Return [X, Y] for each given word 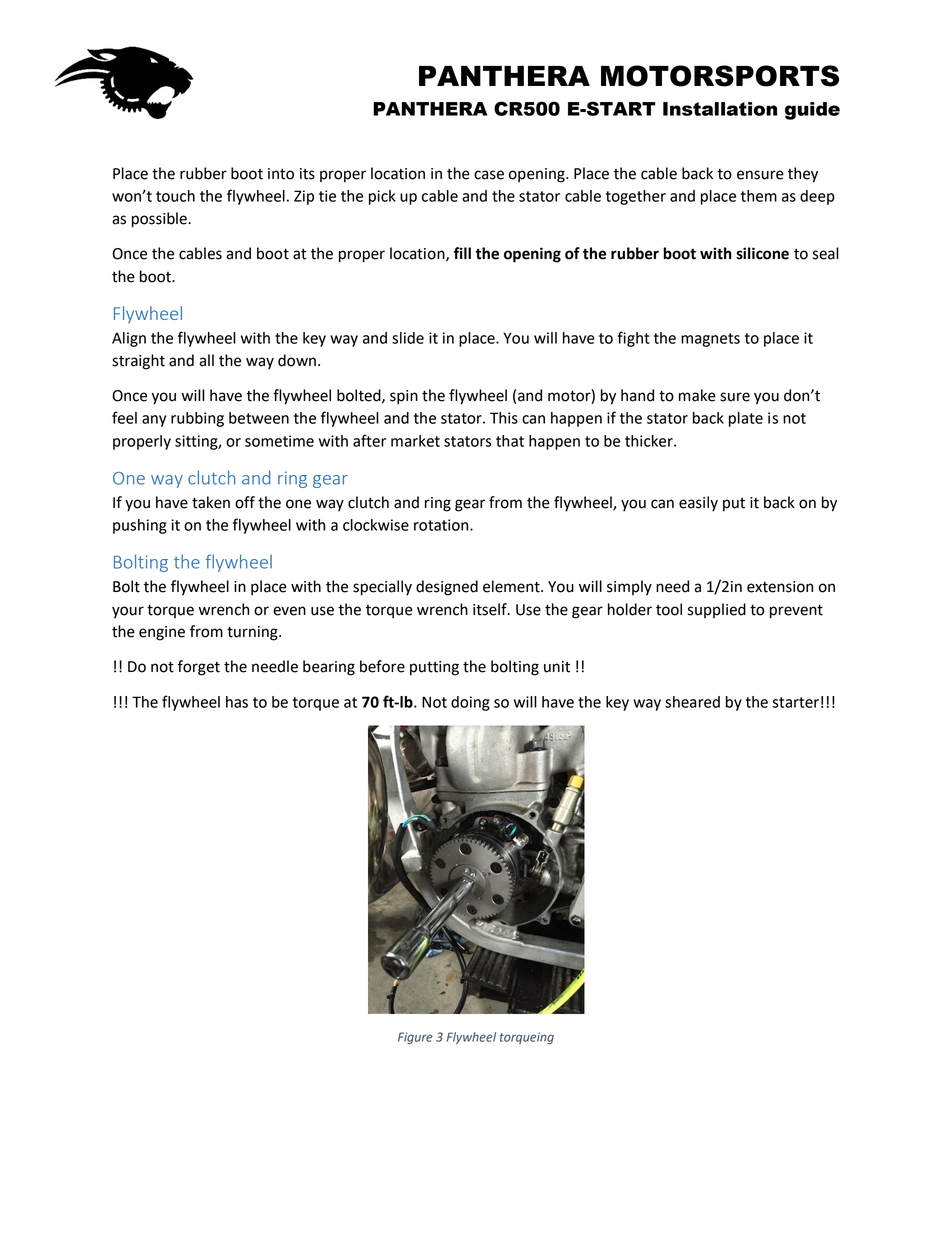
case [489, 175]
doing [470, 703]
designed [447, 588]
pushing [140, 526]
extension [780, 587]
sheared [692, 702]
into [281, 174]
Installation [720, 109]
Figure [415, 1038]
